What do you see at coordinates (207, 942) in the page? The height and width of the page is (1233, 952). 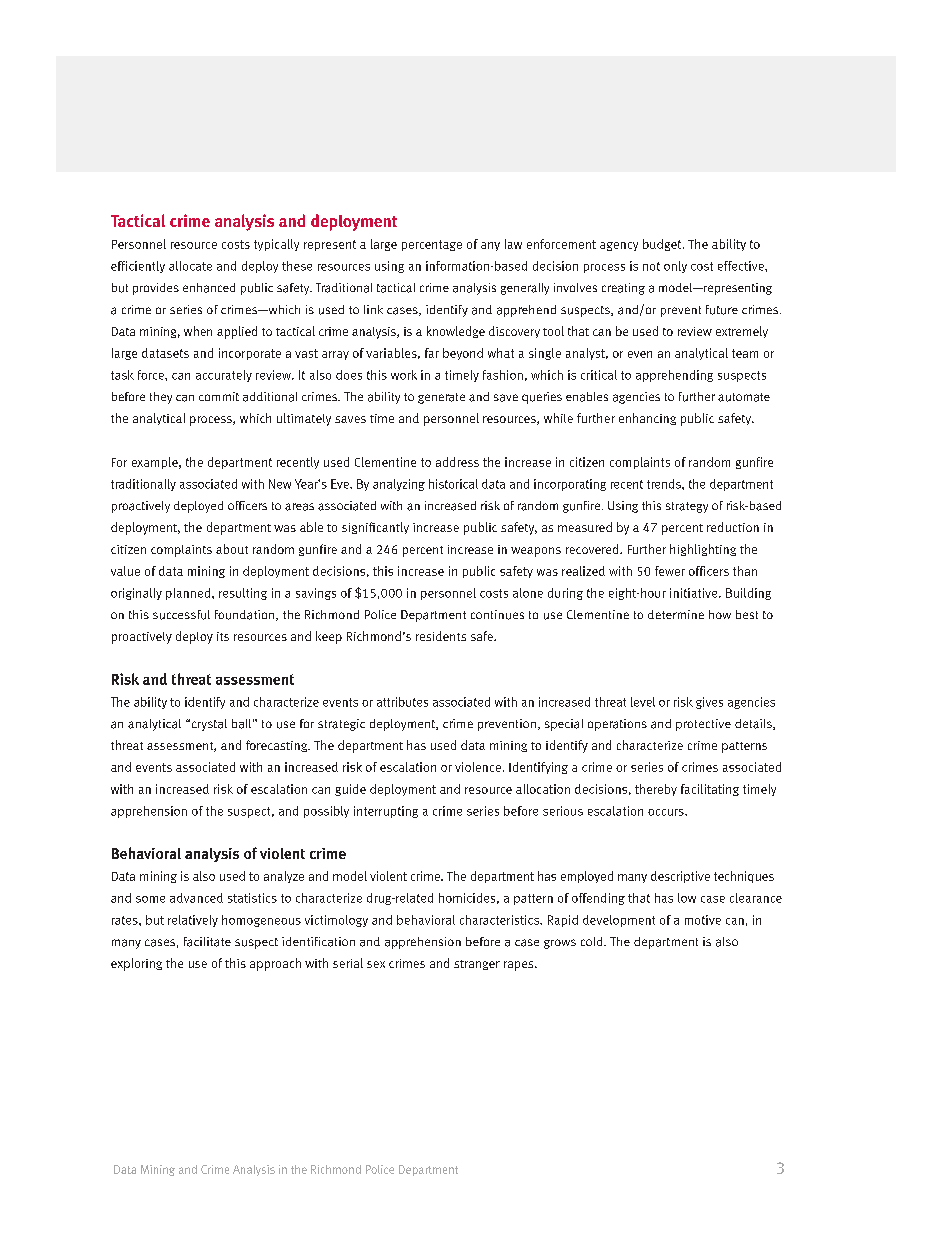 I see `facilitate` at bounding box center [207, 942].
